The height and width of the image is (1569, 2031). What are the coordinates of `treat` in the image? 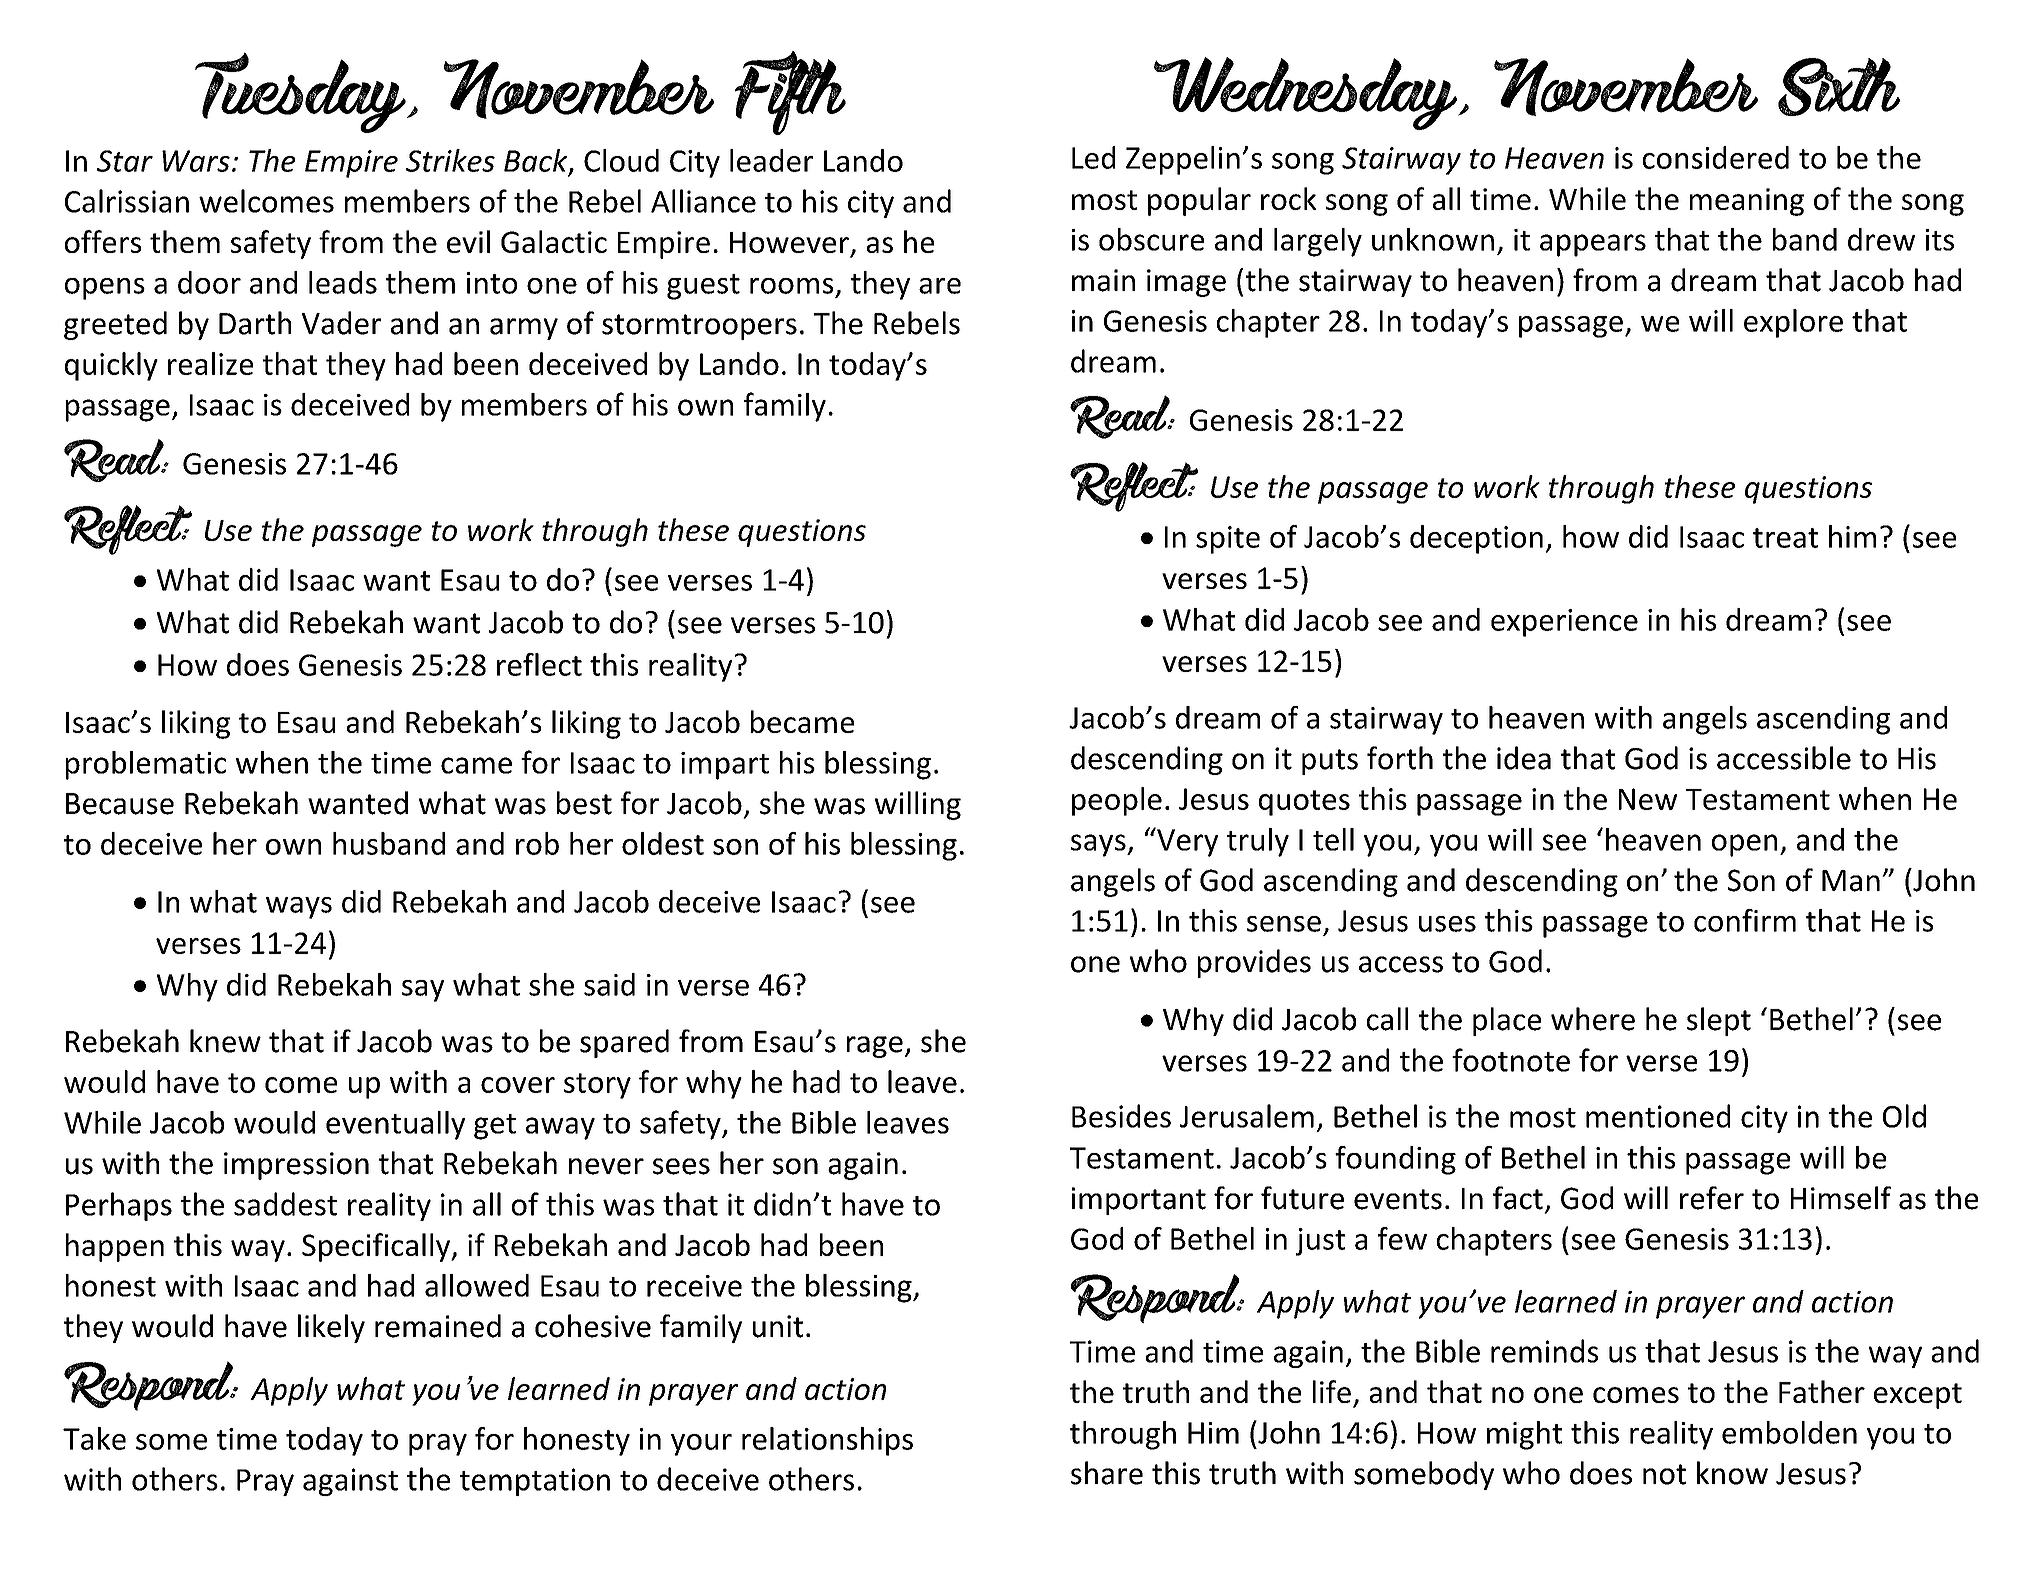 It's located at (1785, 538).
